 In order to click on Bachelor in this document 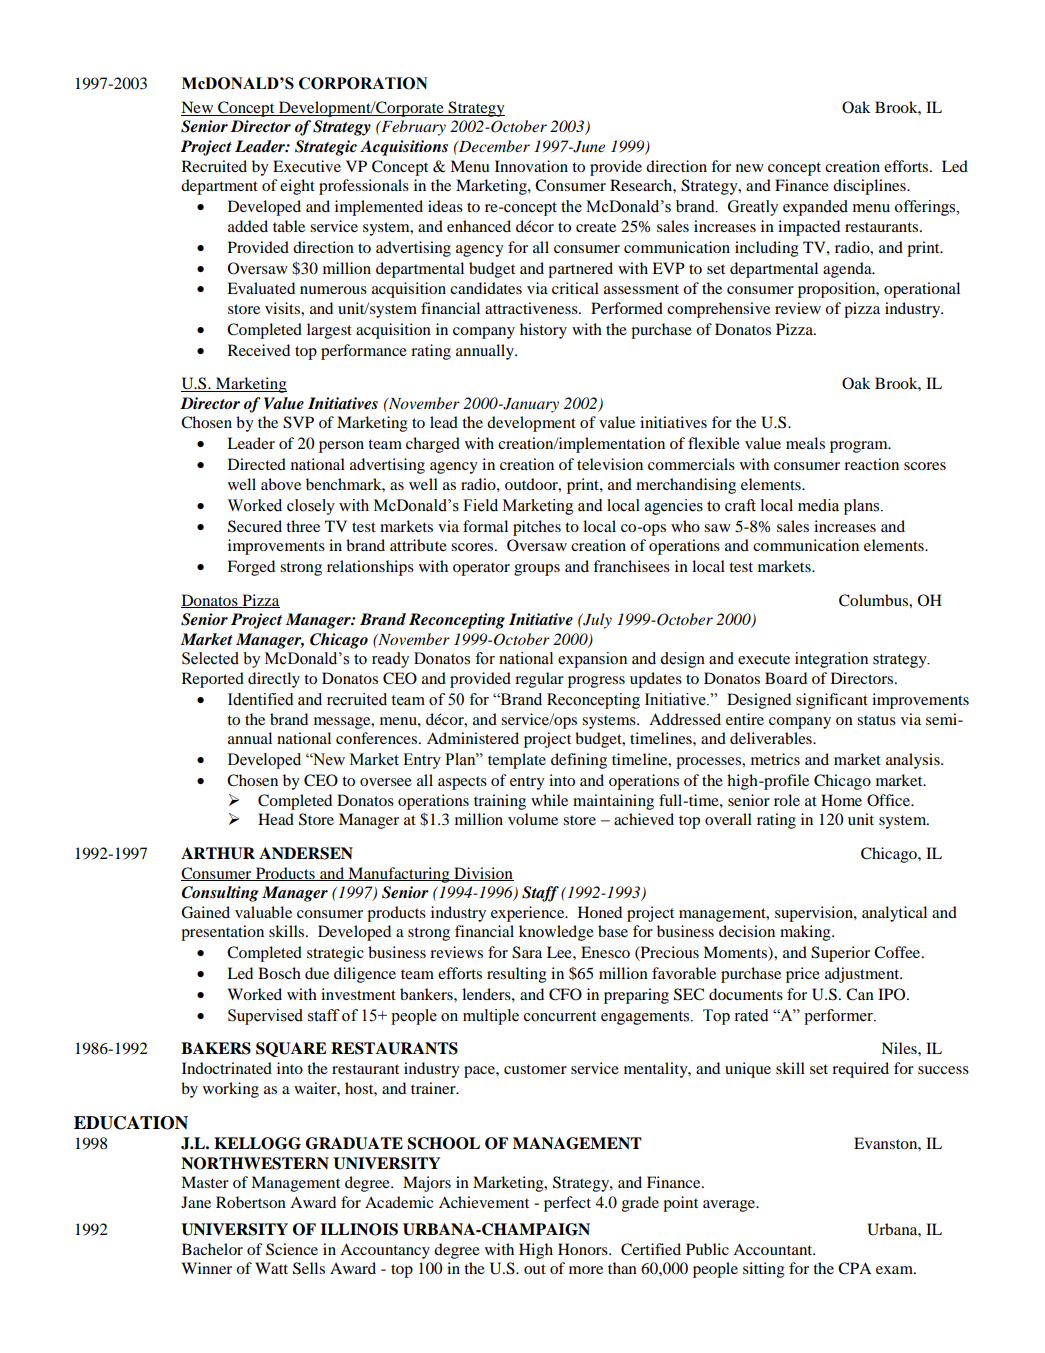, I will do `click(212, 1249)`.
